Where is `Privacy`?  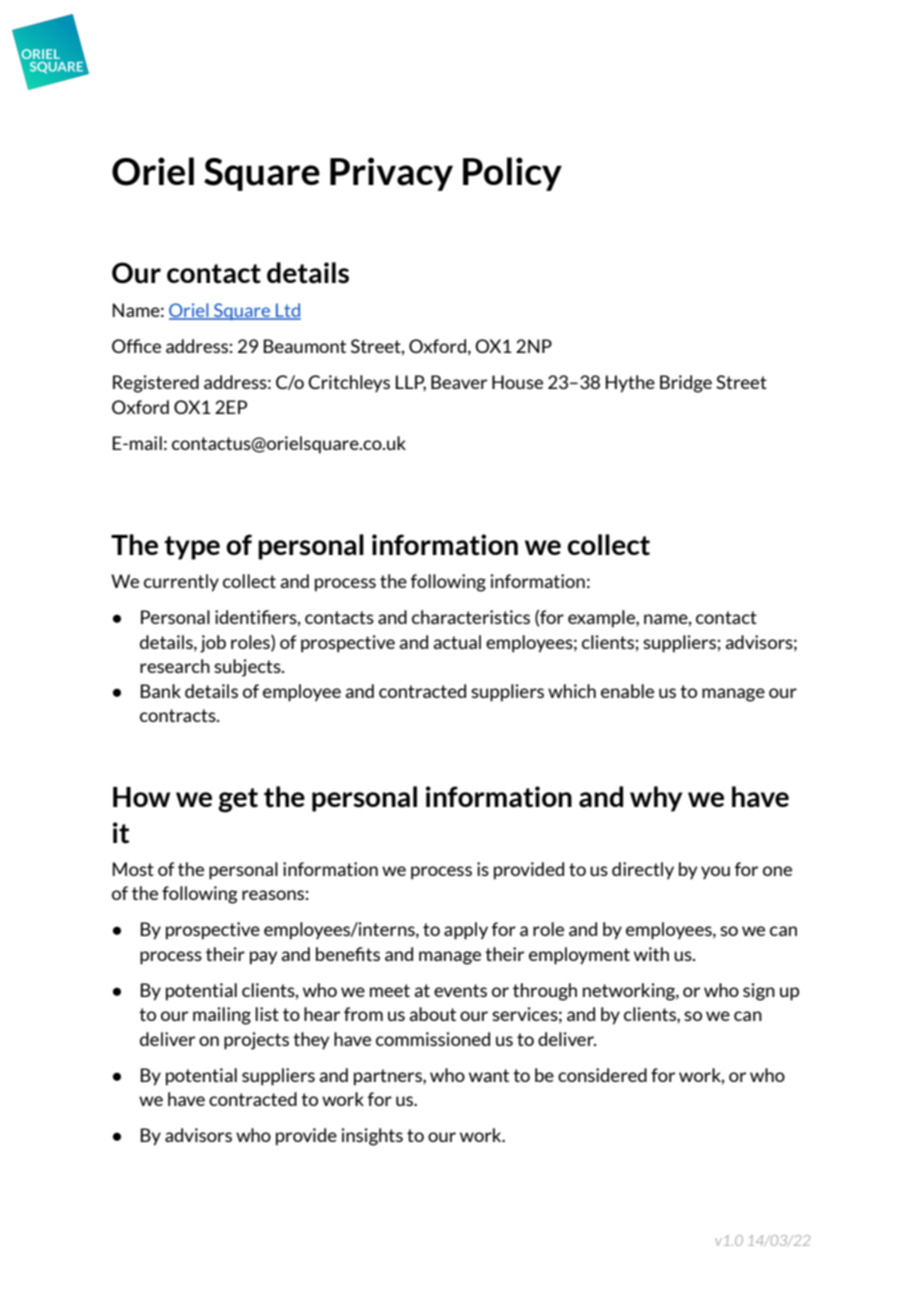 Privacy is located at coordinates (391, 174).
